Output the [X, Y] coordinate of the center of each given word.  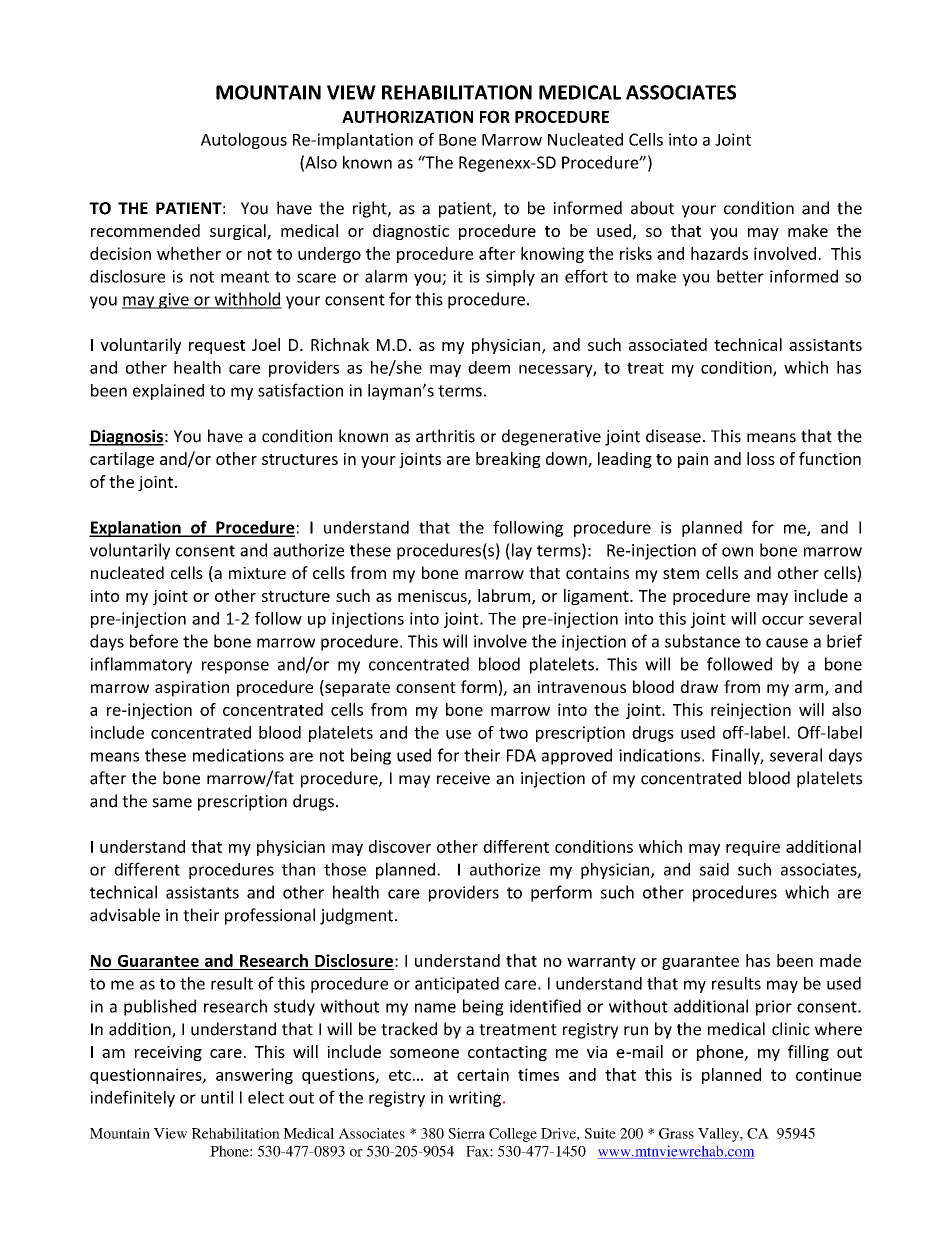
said [714, 869]
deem [489, 367]
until [217, 1097]
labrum [505, 596]
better [740, 276]
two [513, 733]
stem [681, 573]
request [217, 347]
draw [699, 686]
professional [270, 916]
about [652, 208]
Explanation [136, 529]
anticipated [457, 985]
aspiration [192, 689]
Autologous [244, 141]
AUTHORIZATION [407, 116]
